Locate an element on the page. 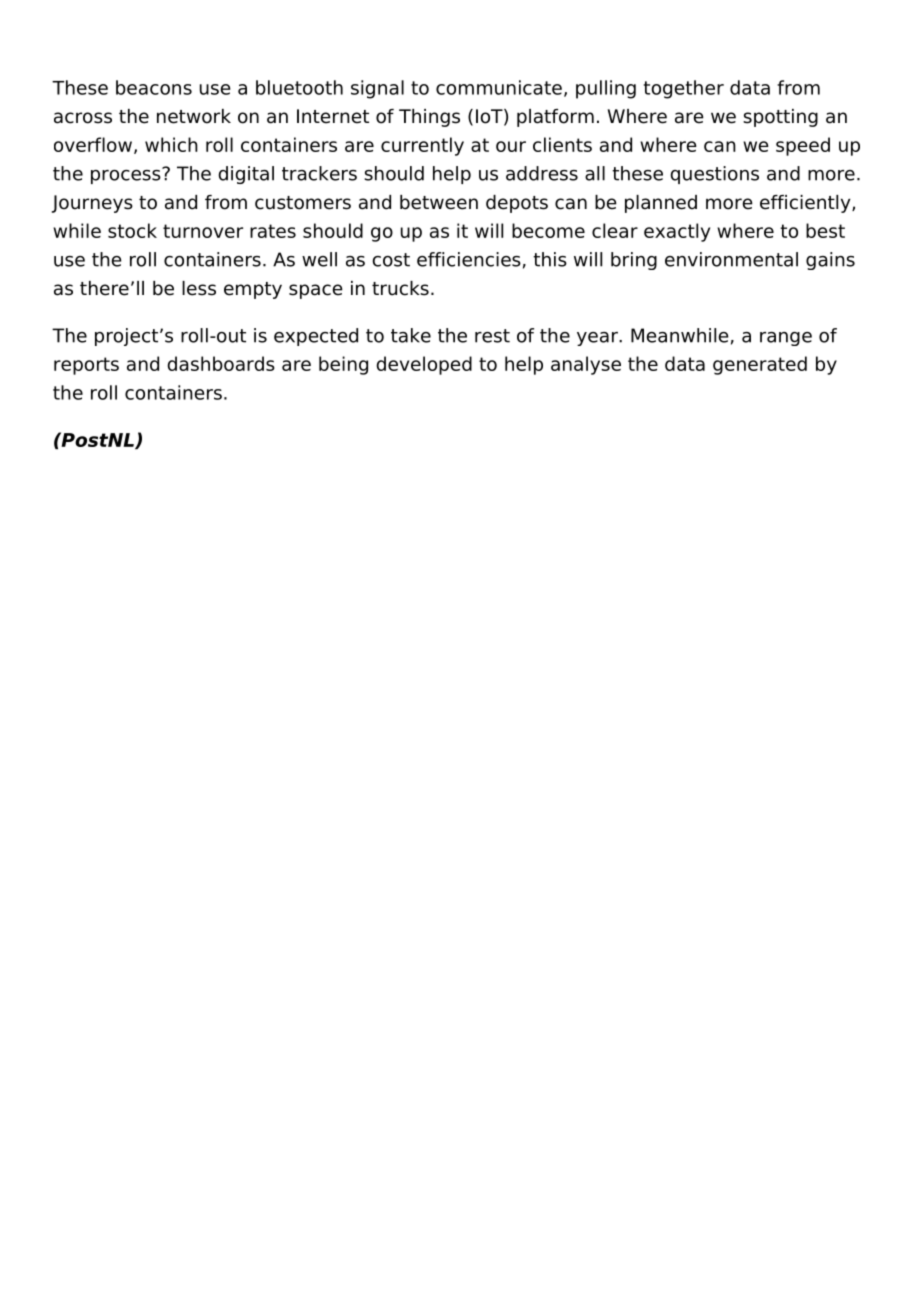  become is located at coordinates (548, 230).
